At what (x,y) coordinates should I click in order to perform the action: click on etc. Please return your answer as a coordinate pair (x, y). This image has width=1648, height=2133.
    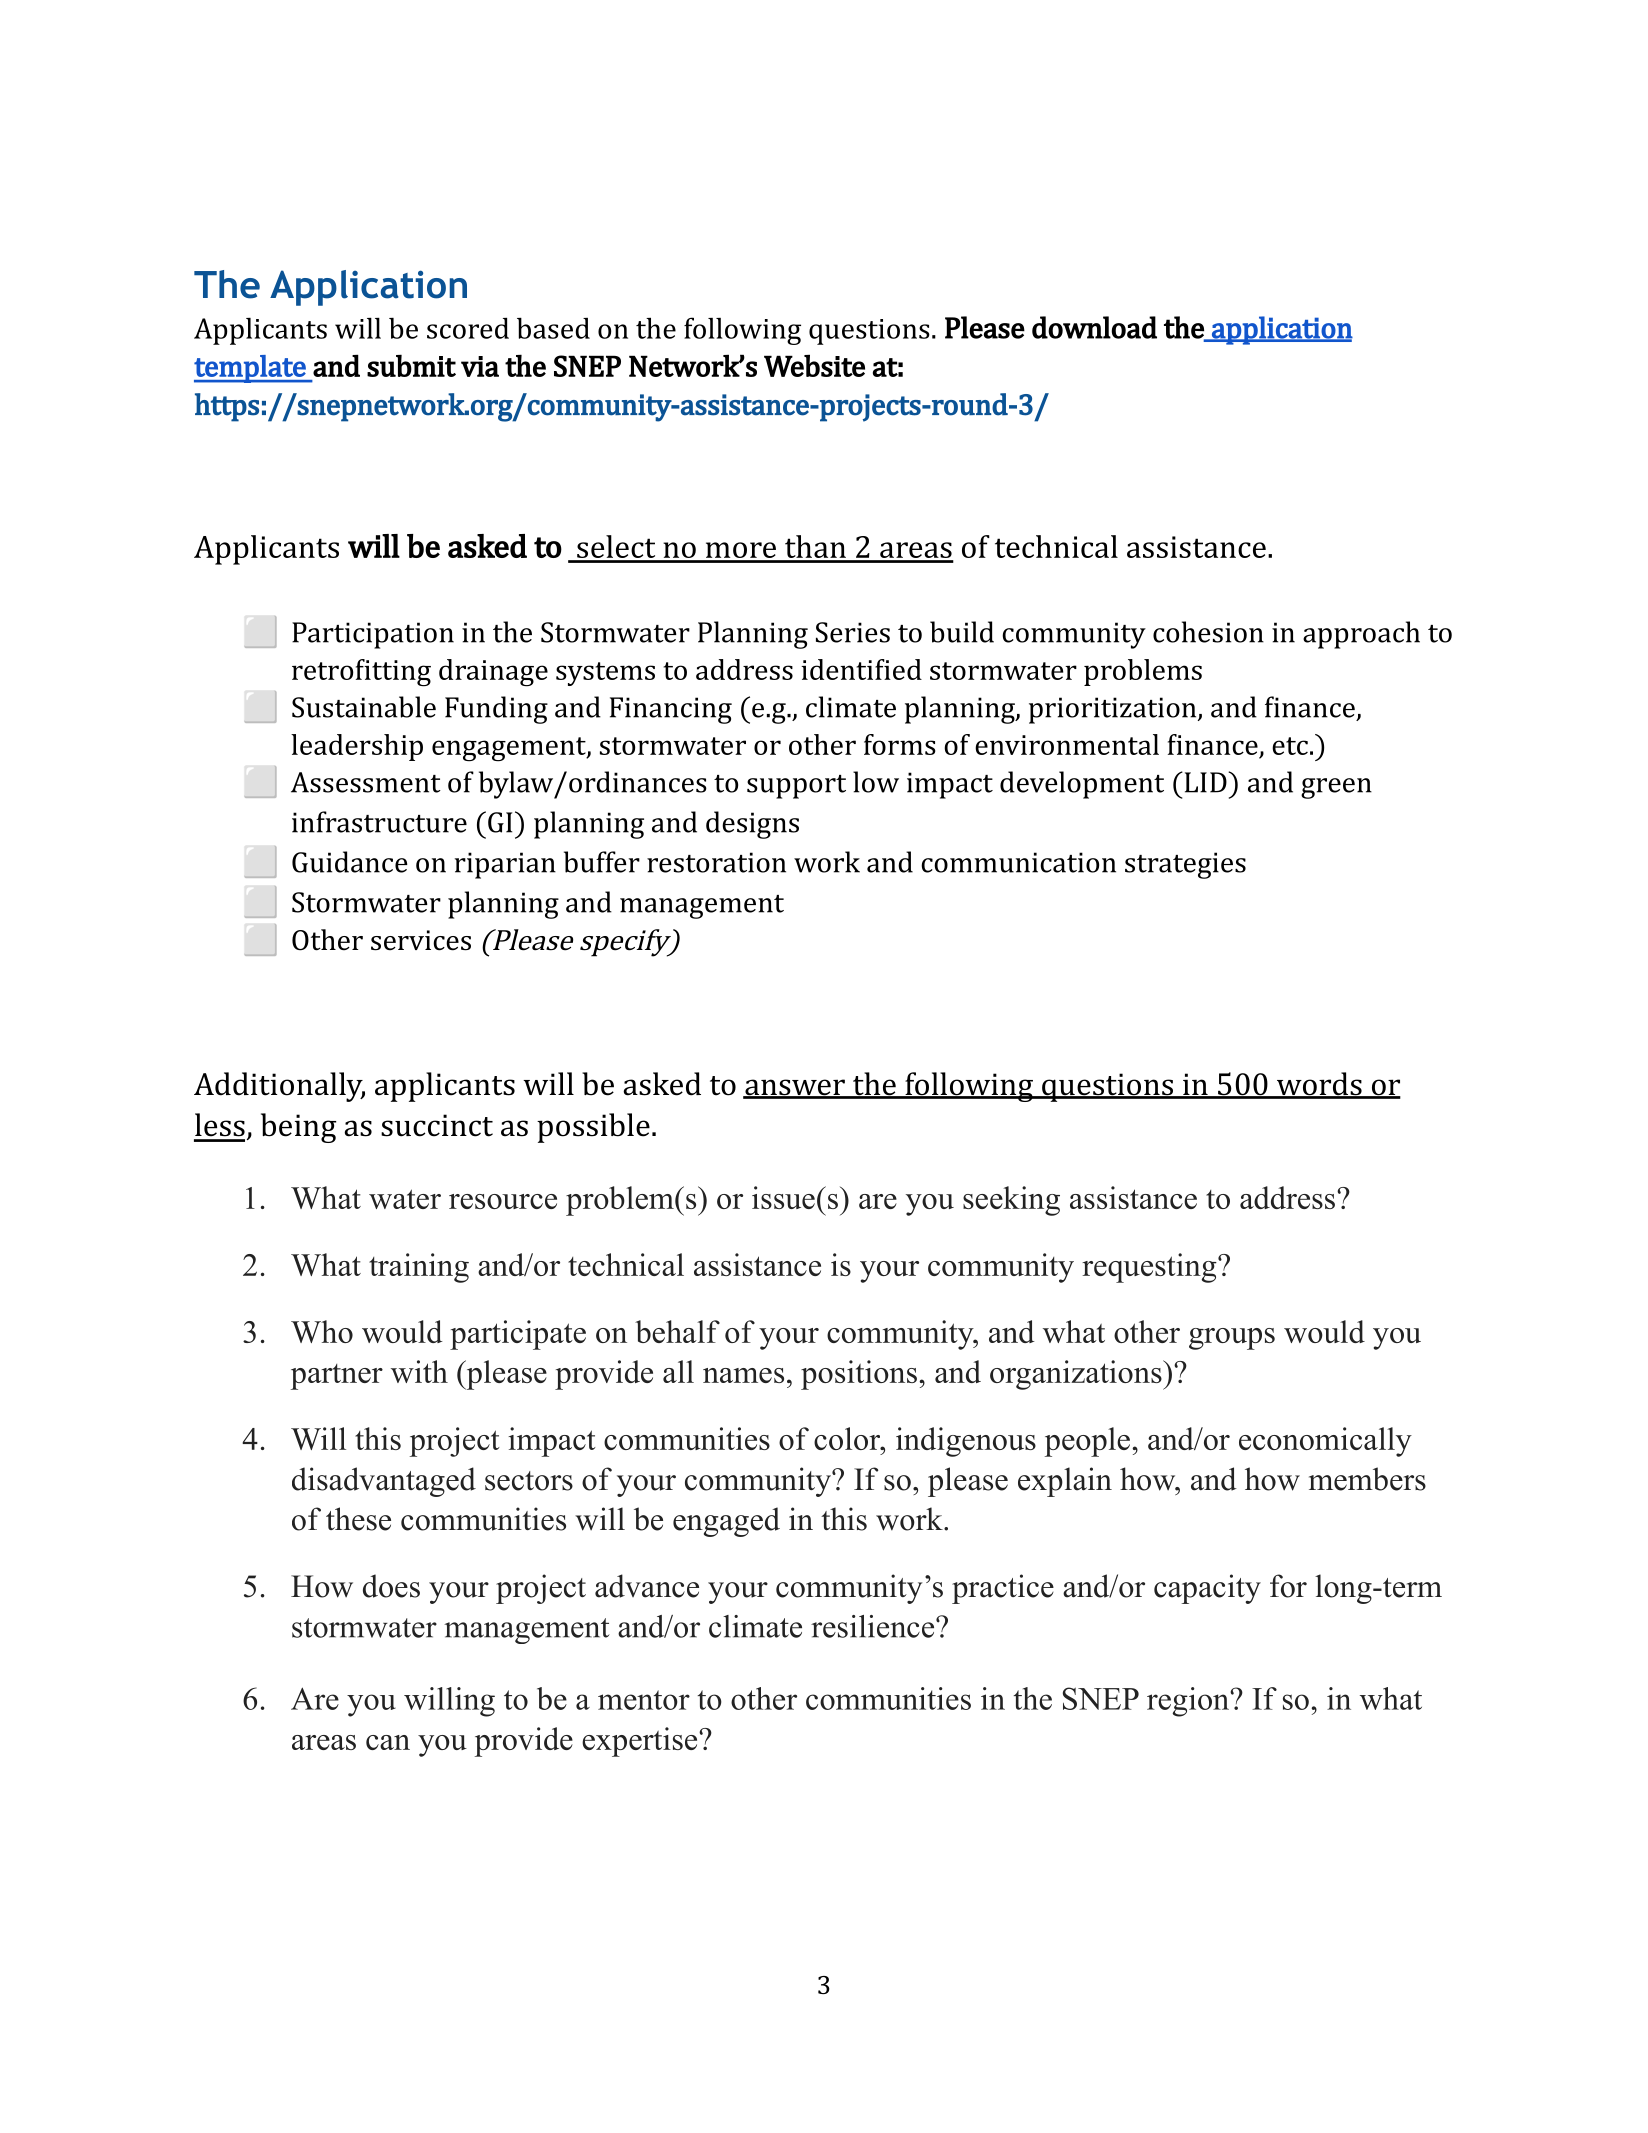
    Looking at the image, I should click on (1290, 746).
